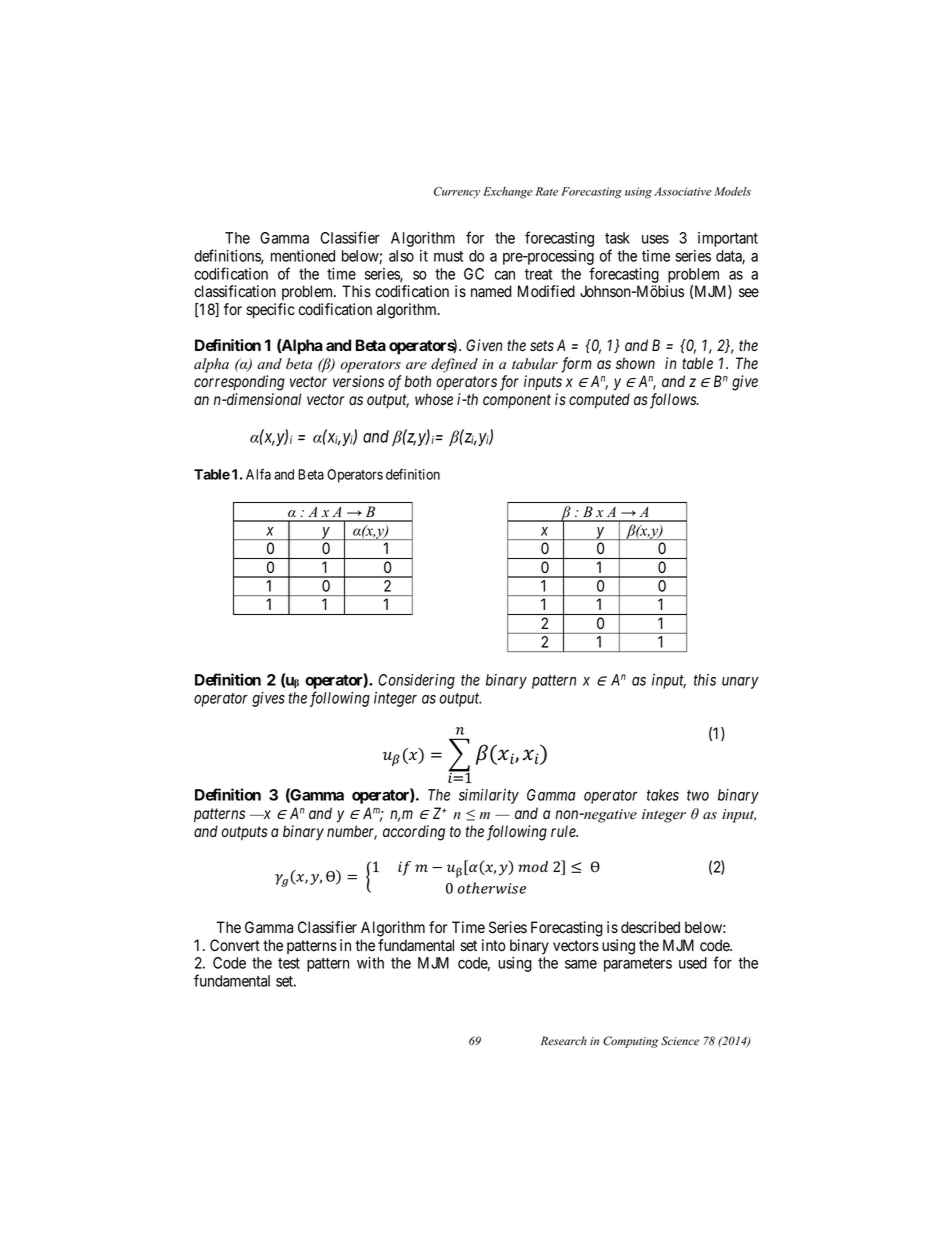 This screenshot has height=1233, width=952. Describe the element at coordinates (239, 383) in the screenshot. I see `corresponding` at that location.
